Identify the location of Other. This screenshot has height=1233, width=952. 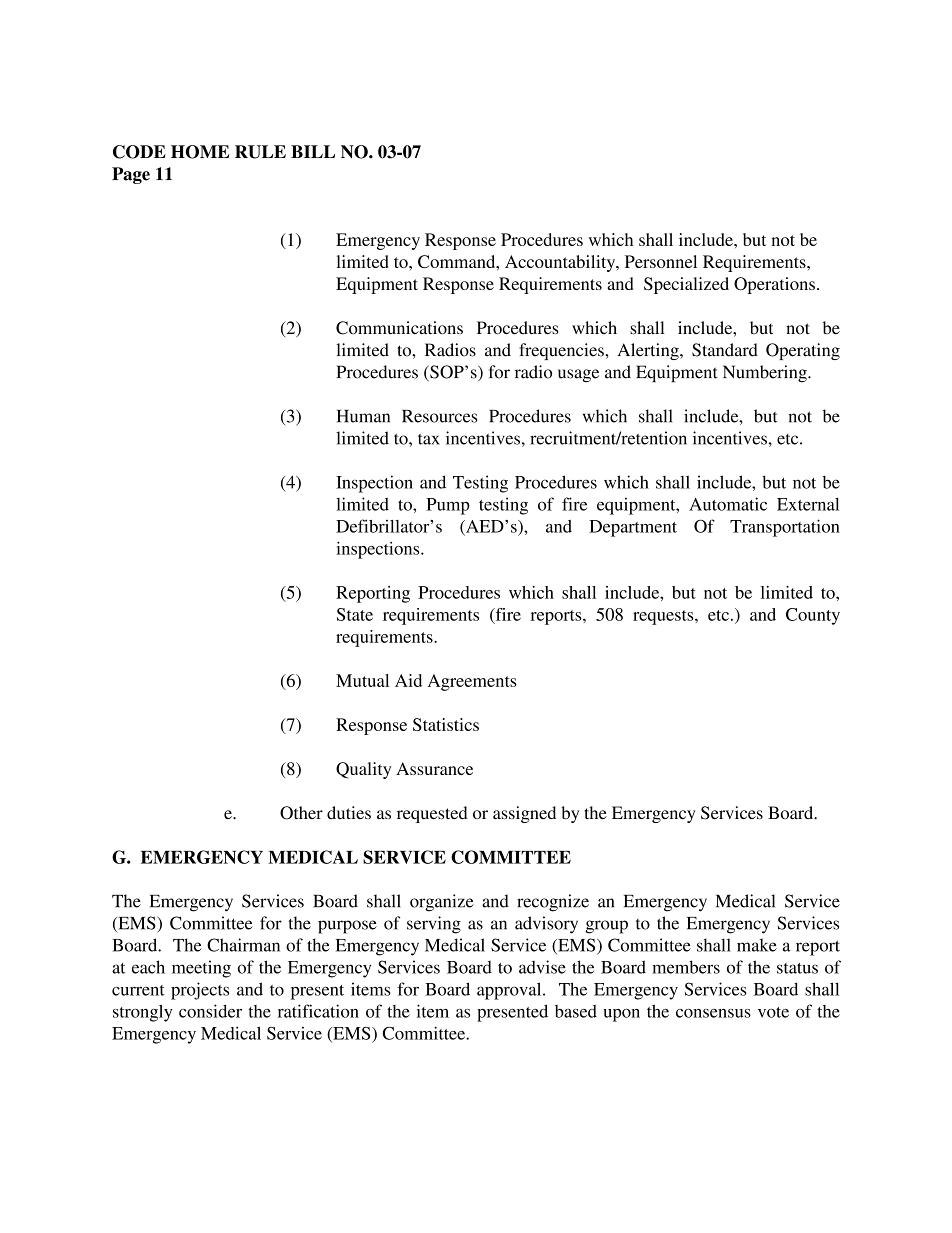
(301, 813).
